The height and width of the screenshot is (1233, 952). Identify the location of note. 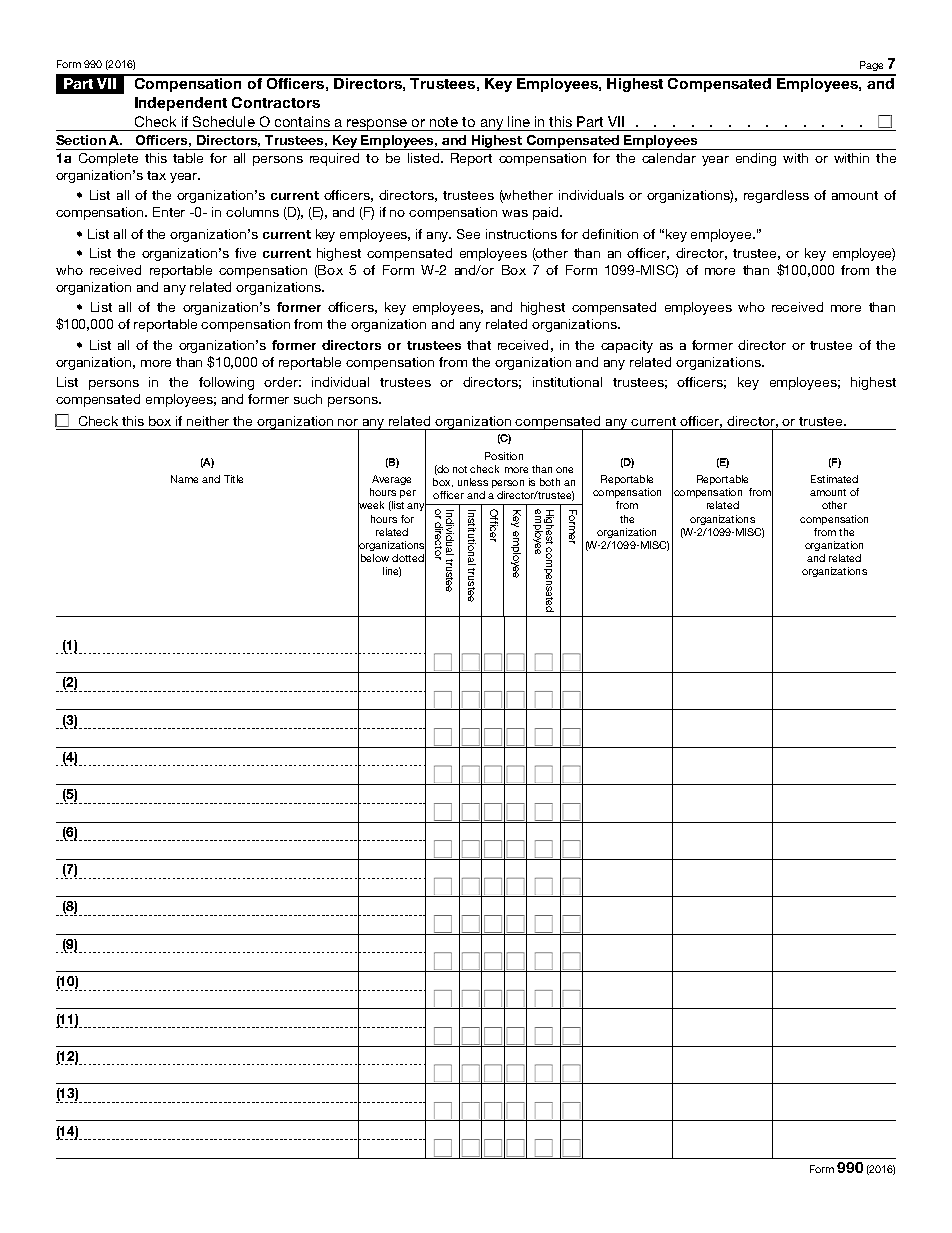
(444, 122).
